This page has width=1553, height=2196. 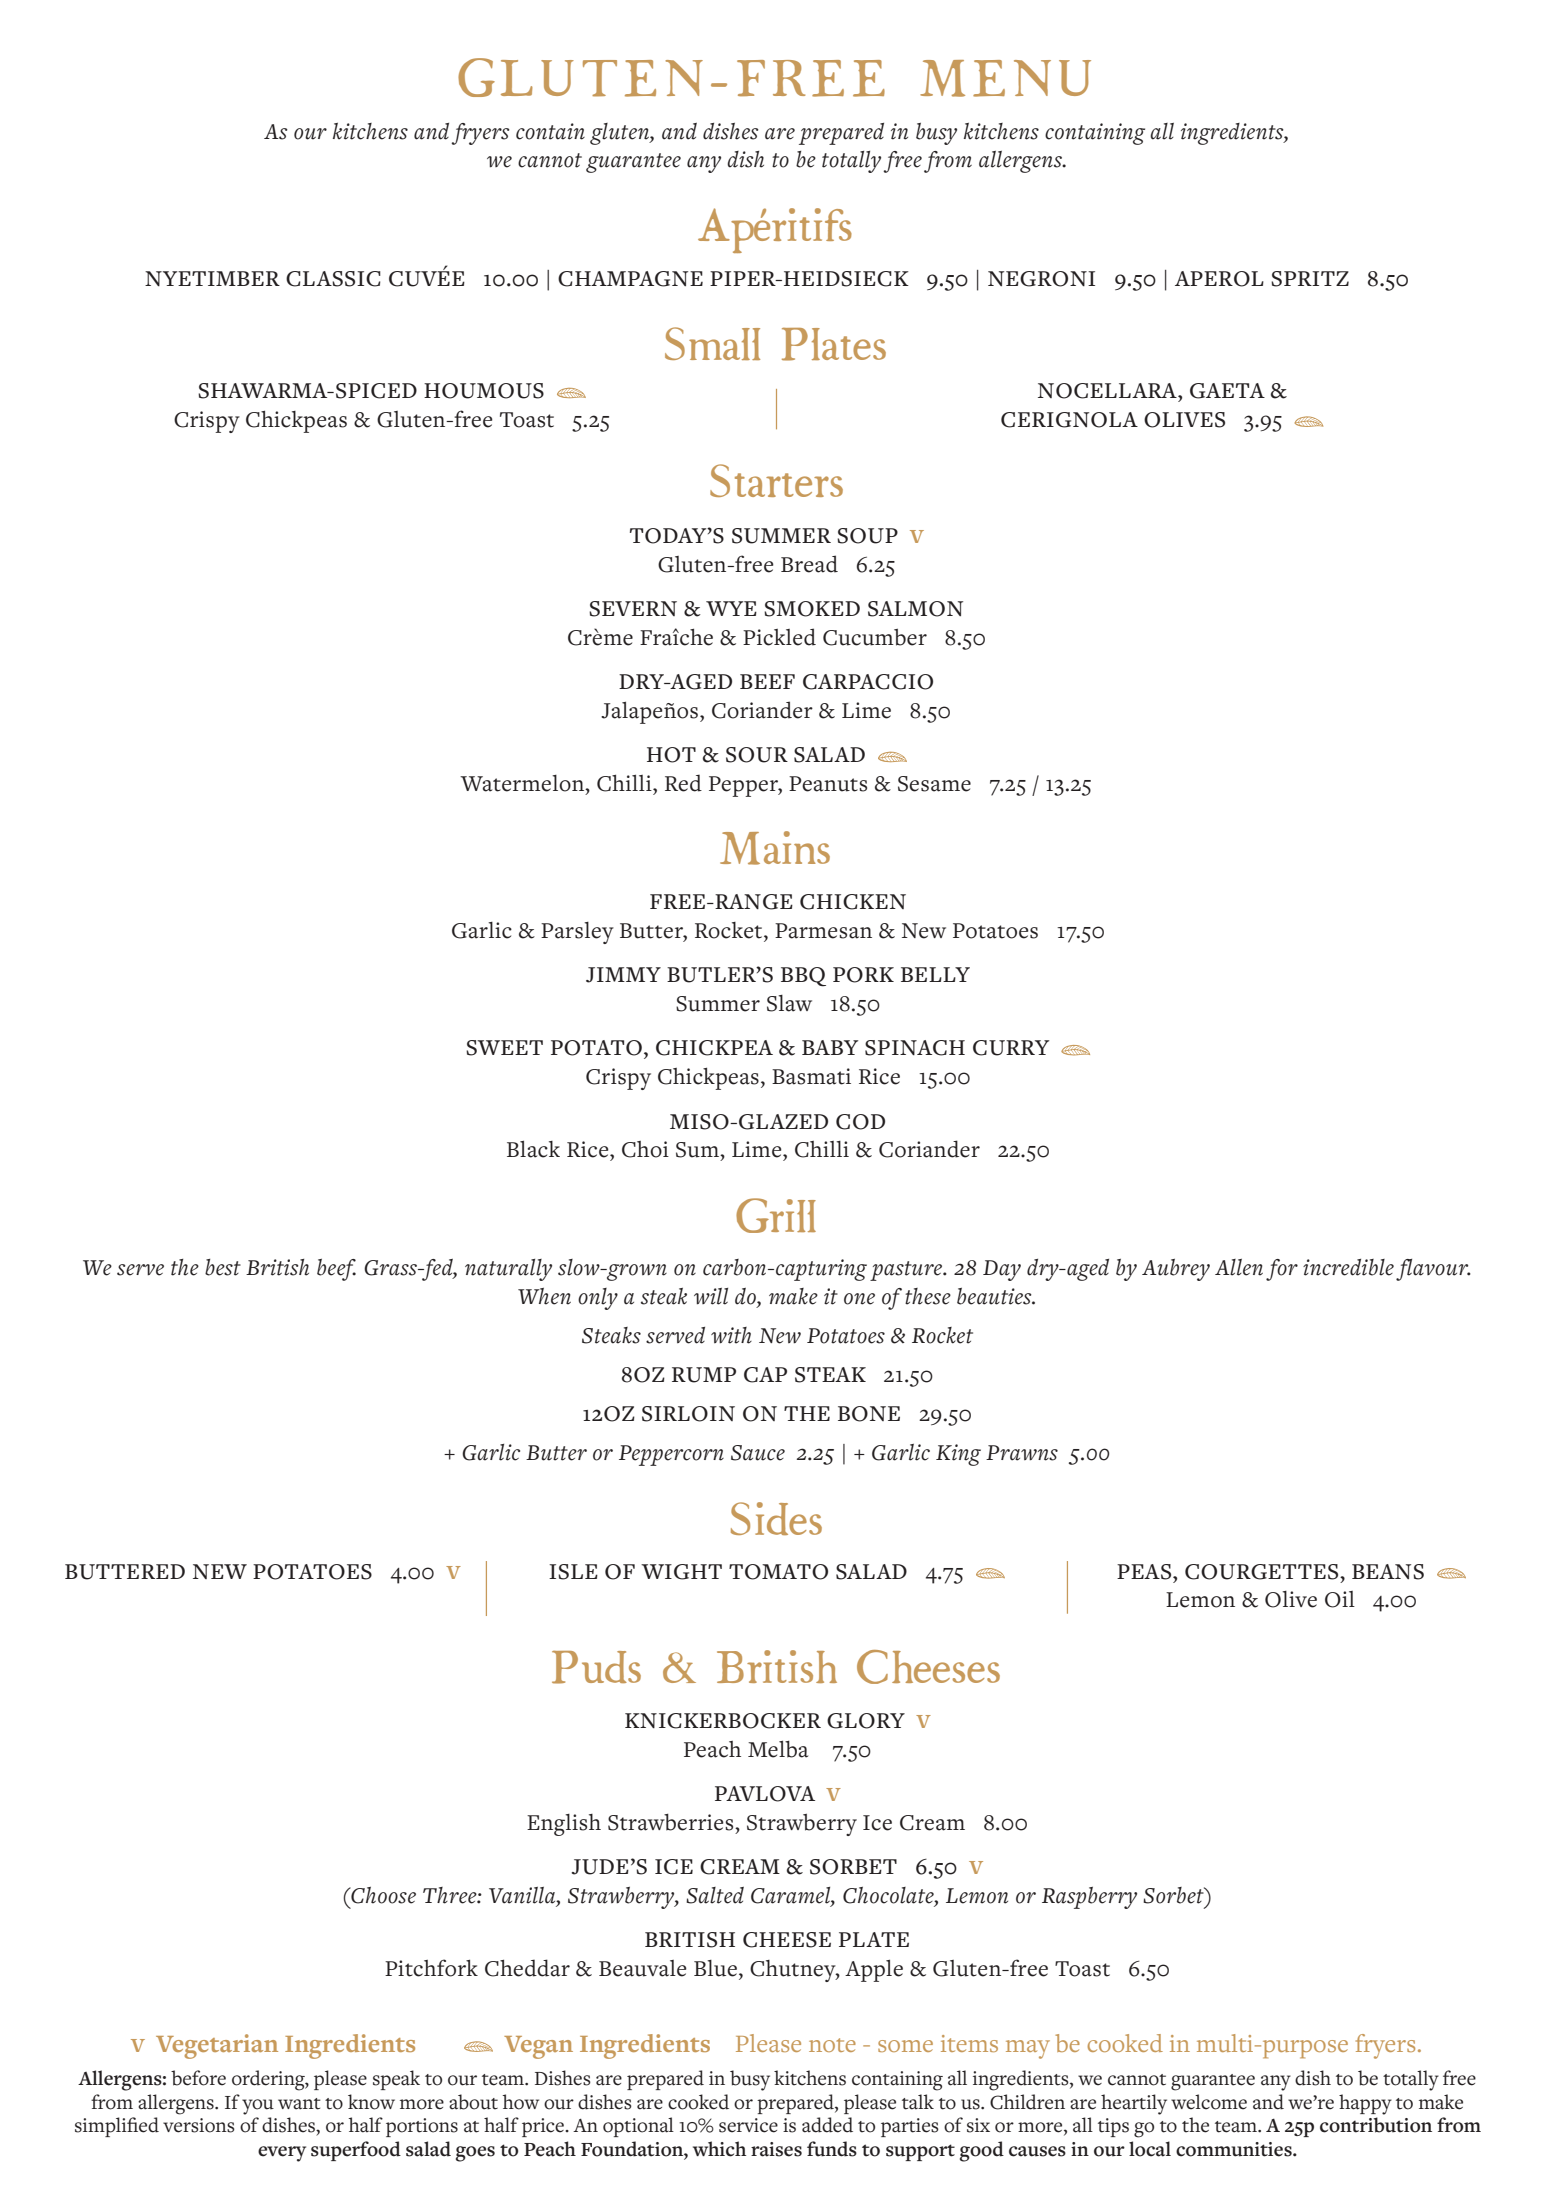 I want to click on welcome, so click(x=1209, y=2102).
